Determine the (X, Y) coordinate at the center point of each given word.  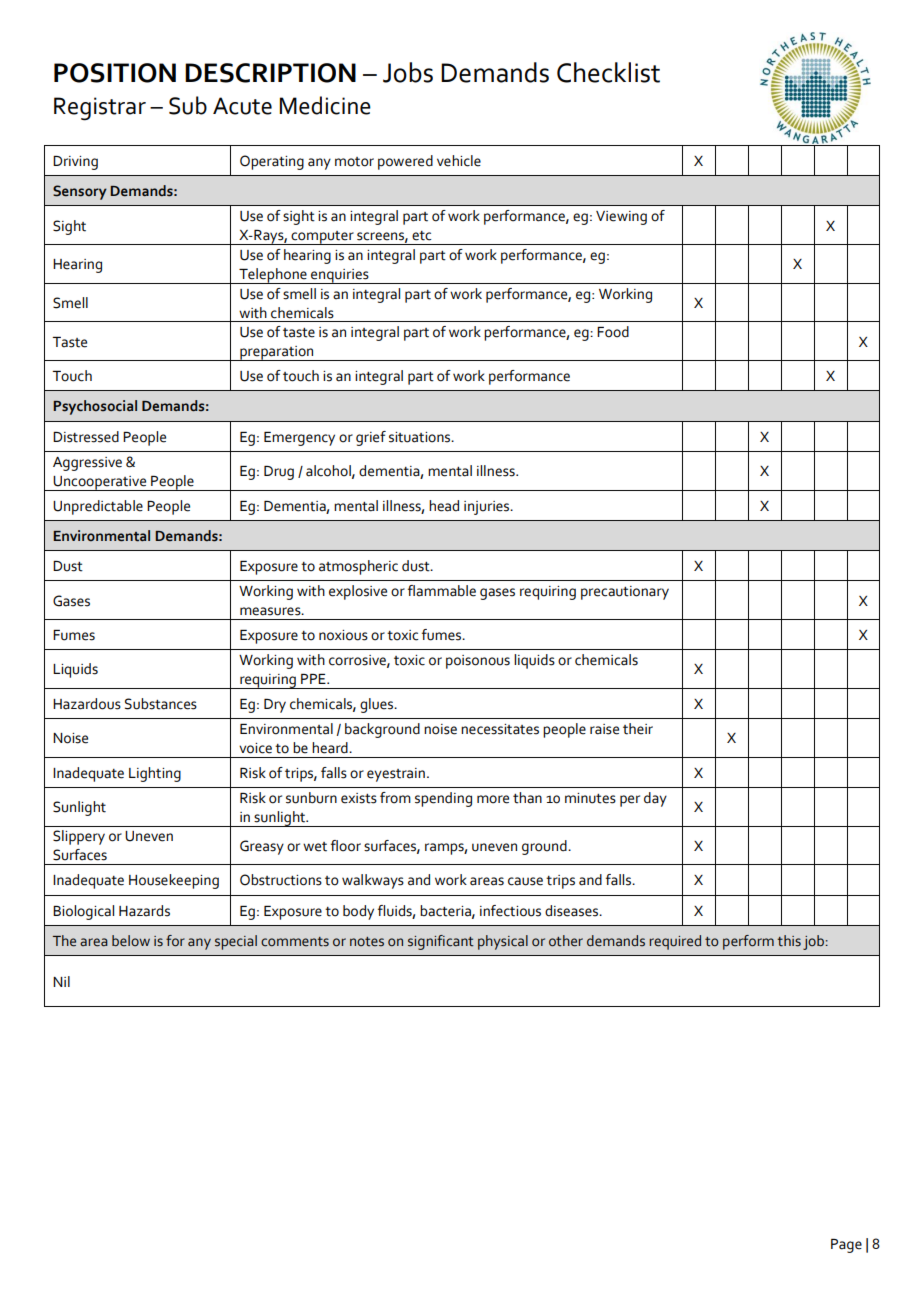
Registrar (100, 109)
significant (441, 942)
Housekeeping (174, 881)
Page (846, 1246)
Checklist (608, 72)
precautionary (625, 593)
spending (443, 799)
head (444, 506)
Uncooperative (100, 483)
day (655, 799)
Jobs (408, 72)
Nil (61, 981)
